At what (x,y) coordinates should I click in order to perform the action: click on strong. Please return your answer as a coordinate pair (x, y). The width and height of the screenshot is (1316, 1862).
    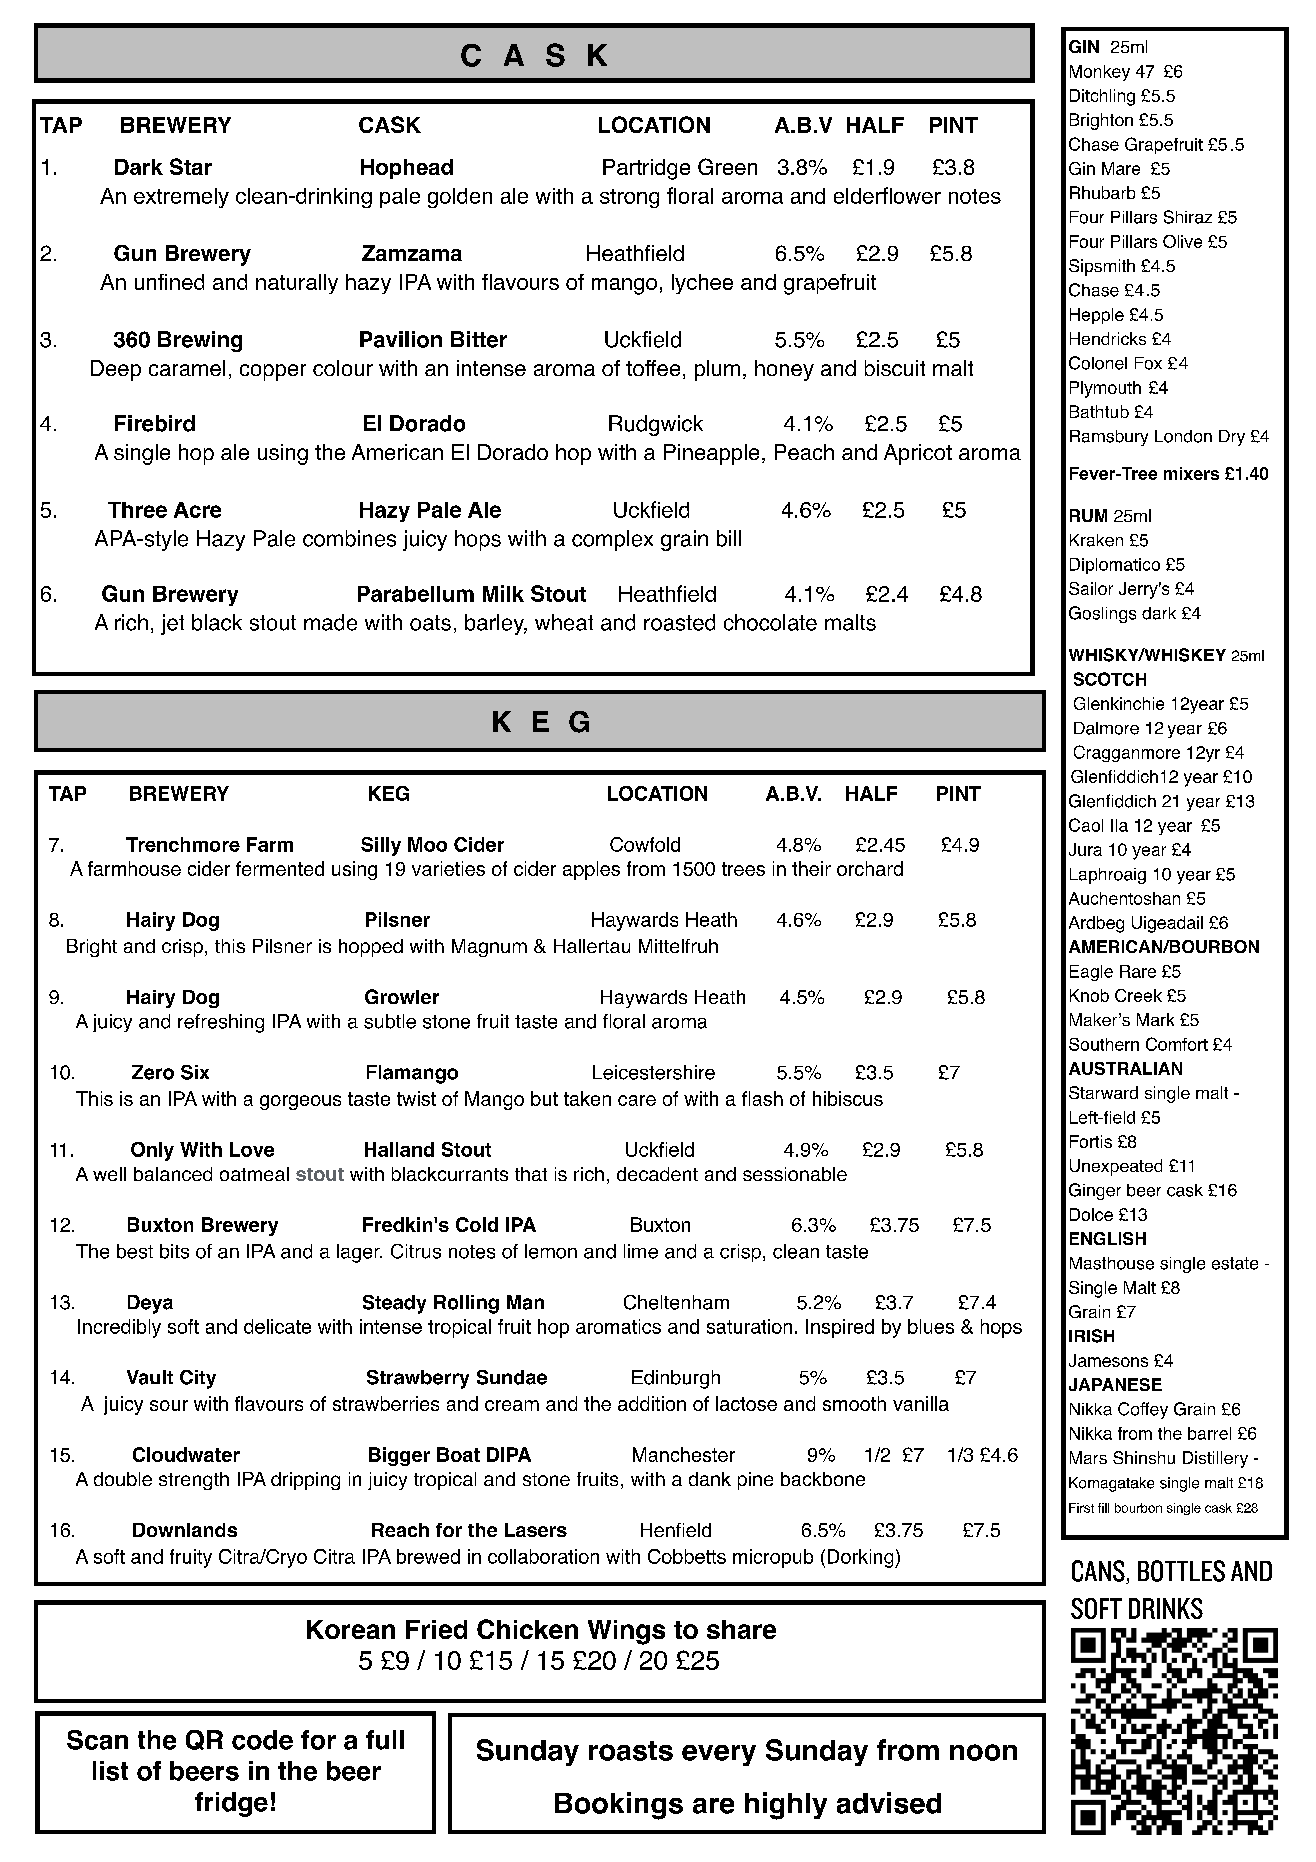
    Looking at the image, I should click on (629, 198).
